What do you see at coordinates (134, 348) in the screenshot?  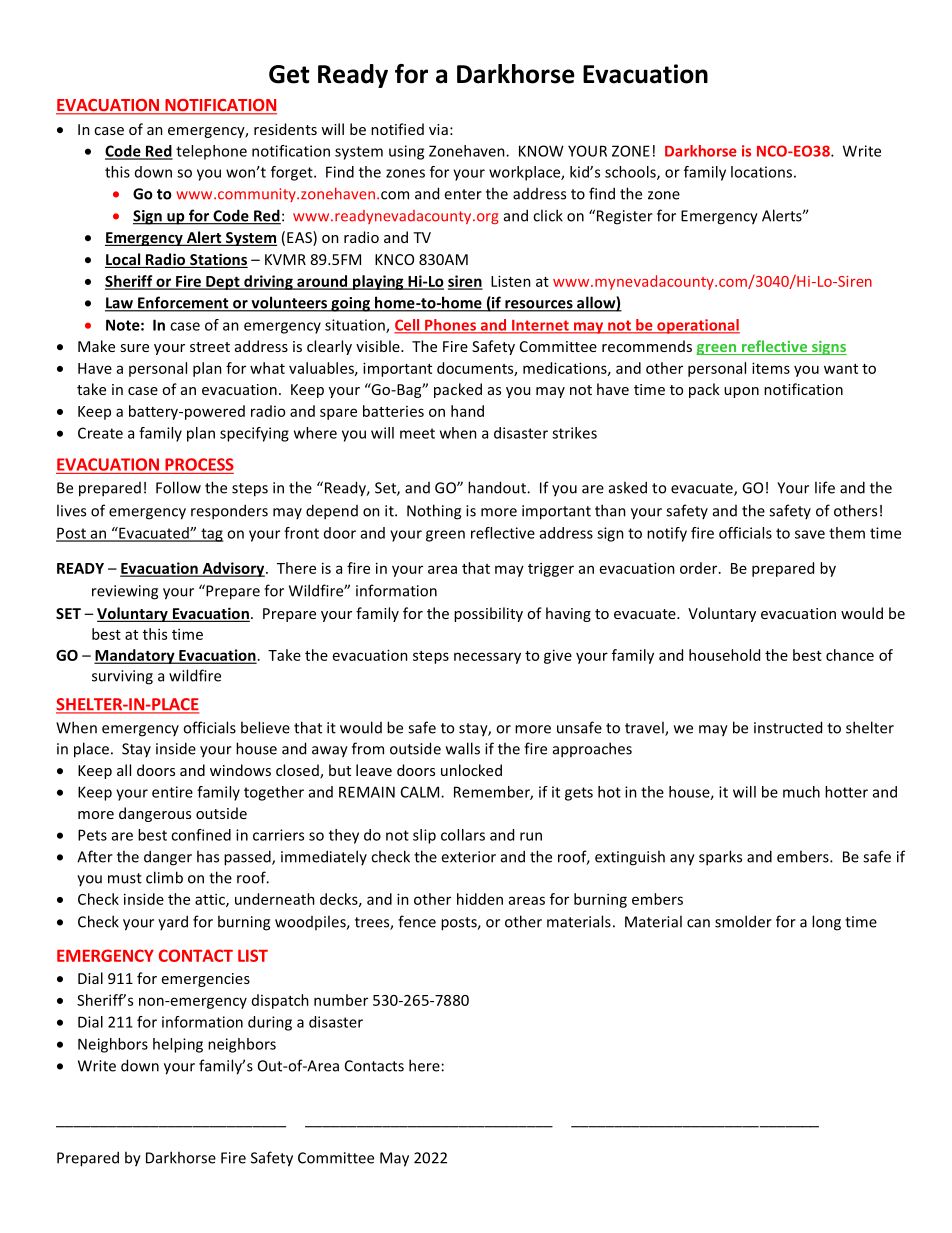 I see `sure` at bounding box center [134, 348].
